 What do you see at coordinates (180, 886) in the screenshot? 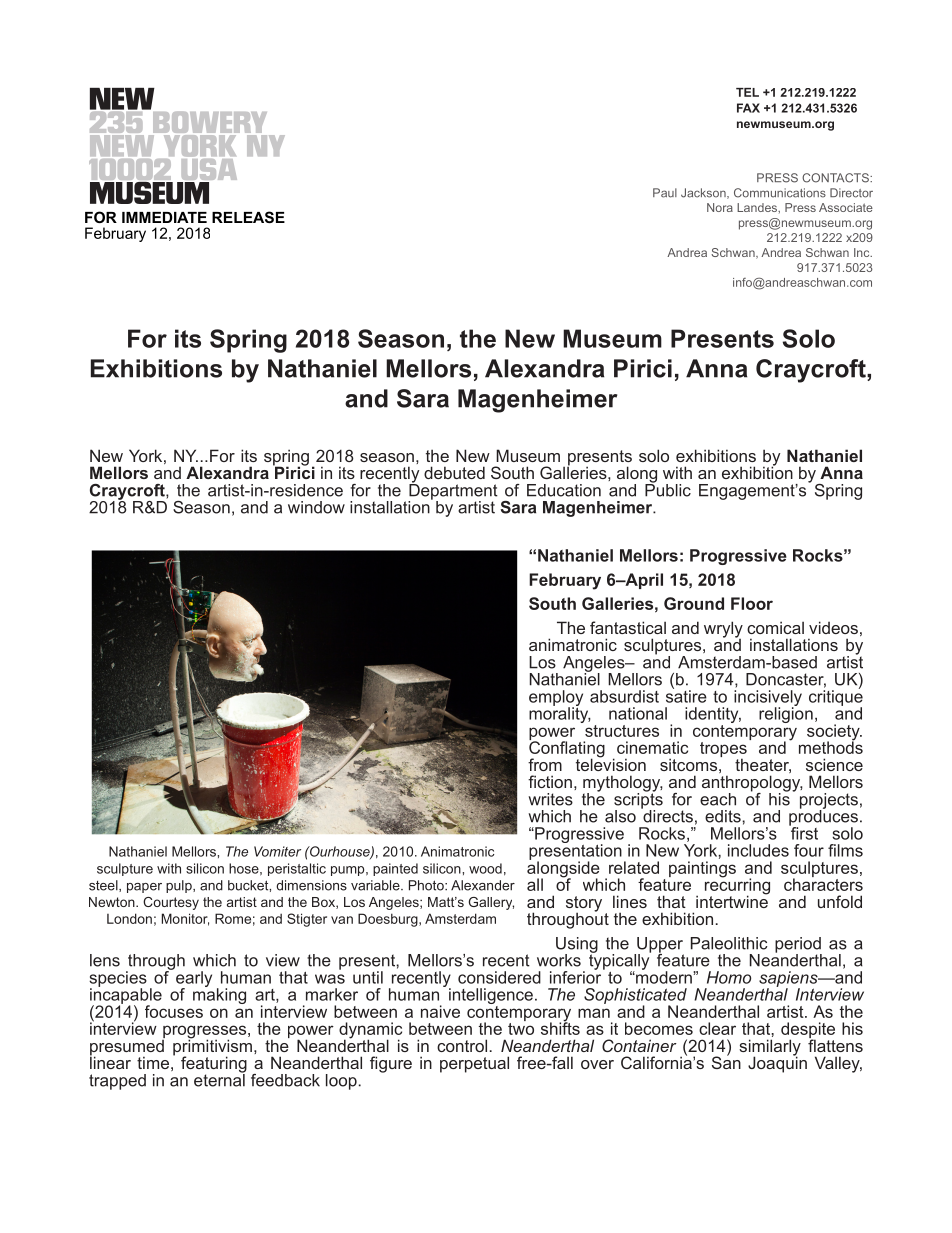
I see `pulp` at bounding box center [180, 886].
